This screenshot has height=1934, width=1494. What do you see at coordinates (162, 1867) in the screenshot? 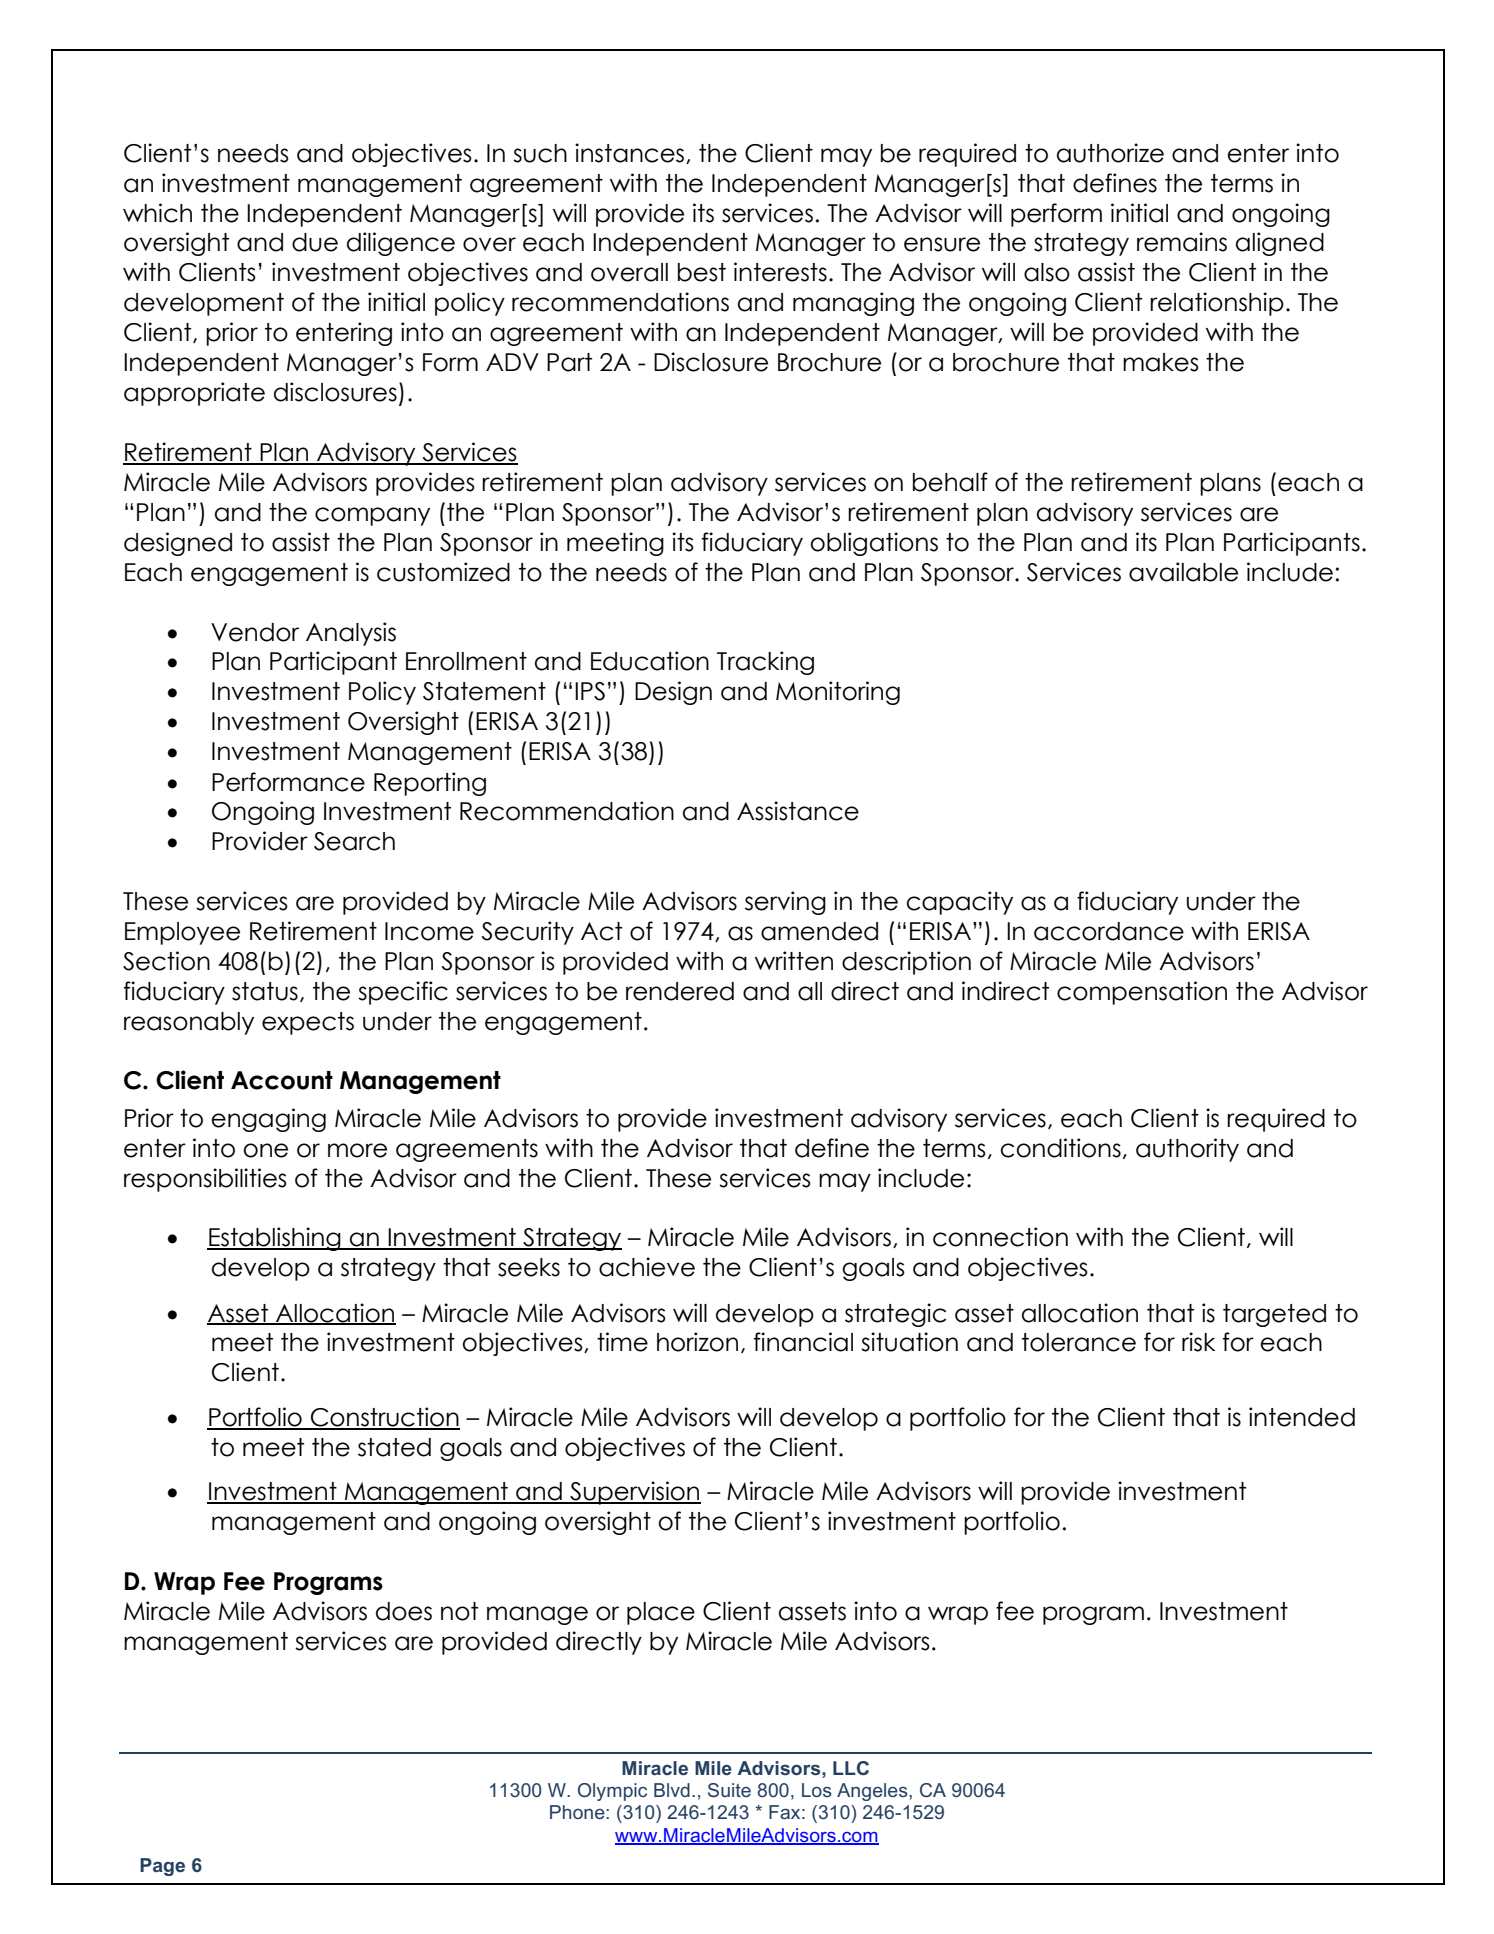
I see `Page` at bounding box center [162, 1867].
